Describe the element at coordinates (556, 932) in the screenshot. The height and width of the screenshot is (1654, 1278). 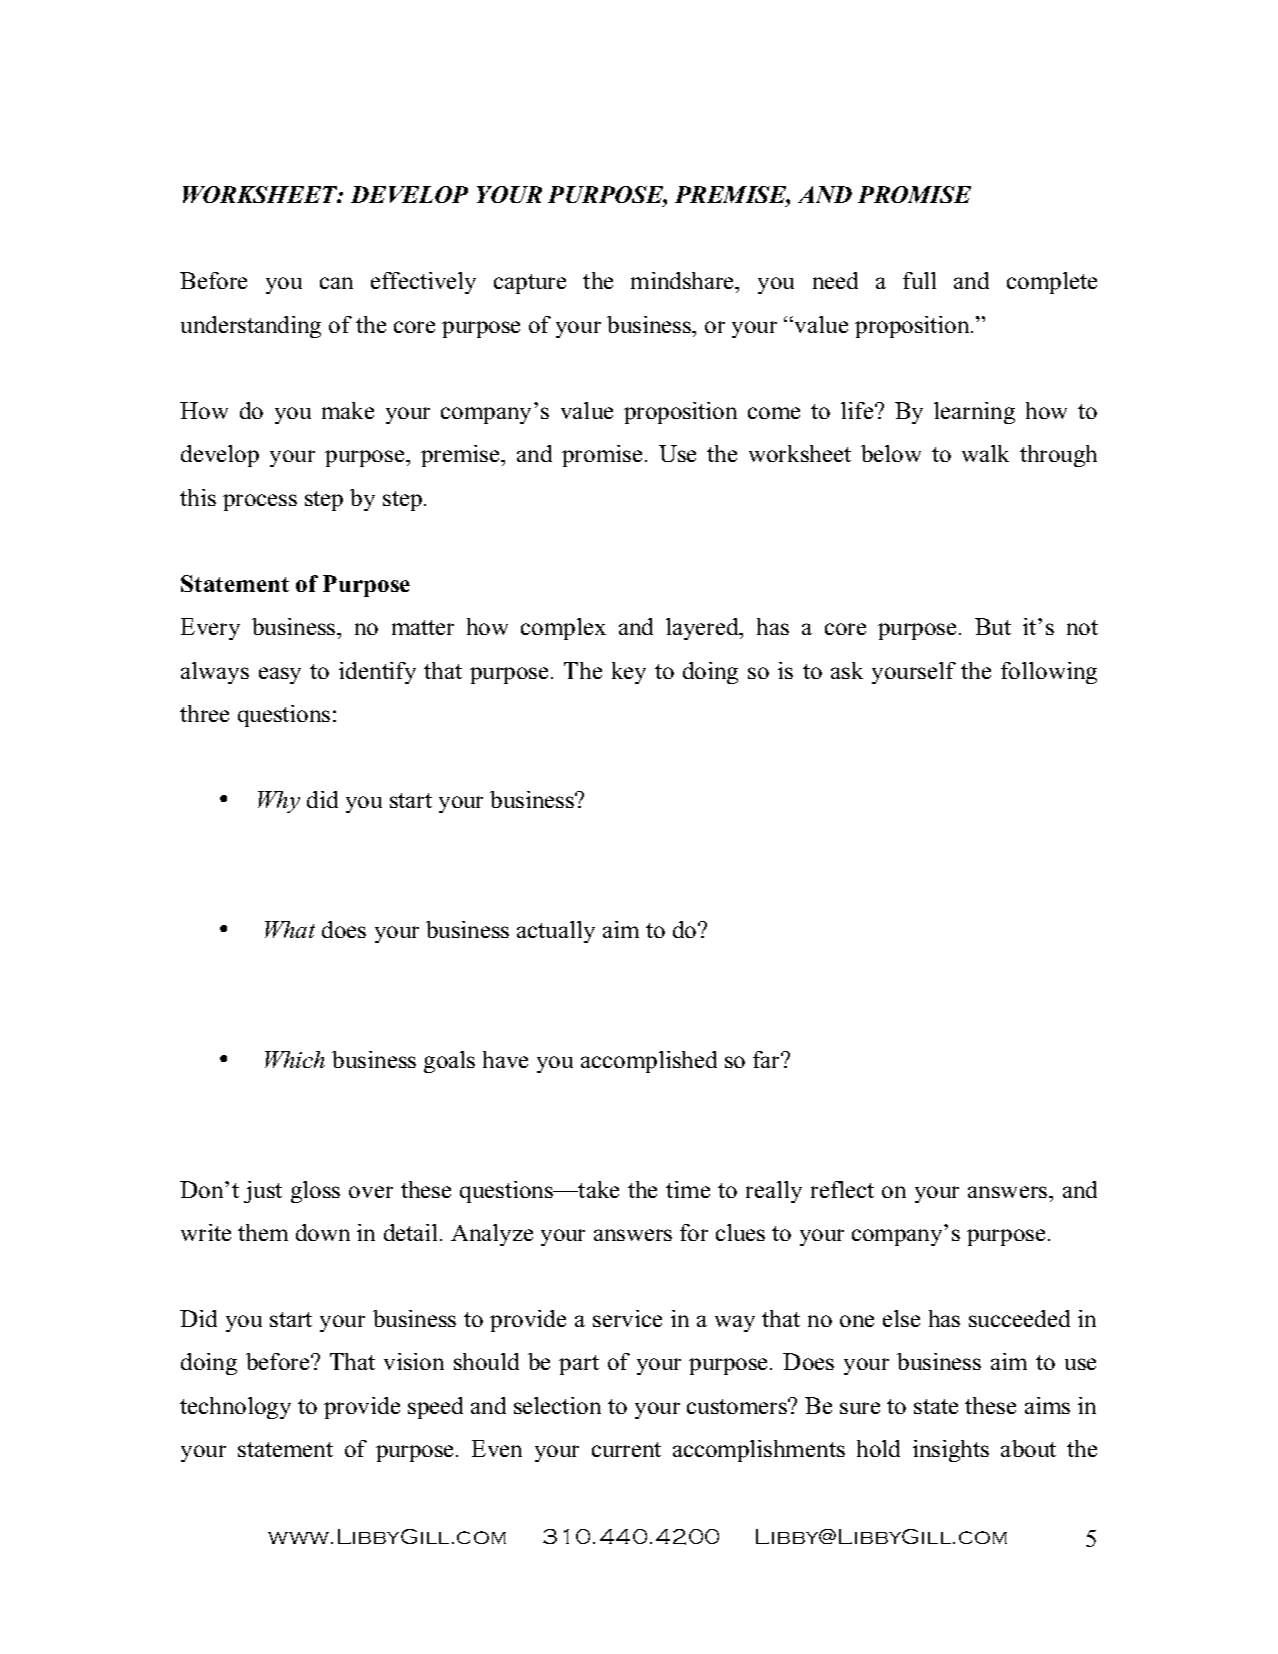
I see `actually` at that location.
